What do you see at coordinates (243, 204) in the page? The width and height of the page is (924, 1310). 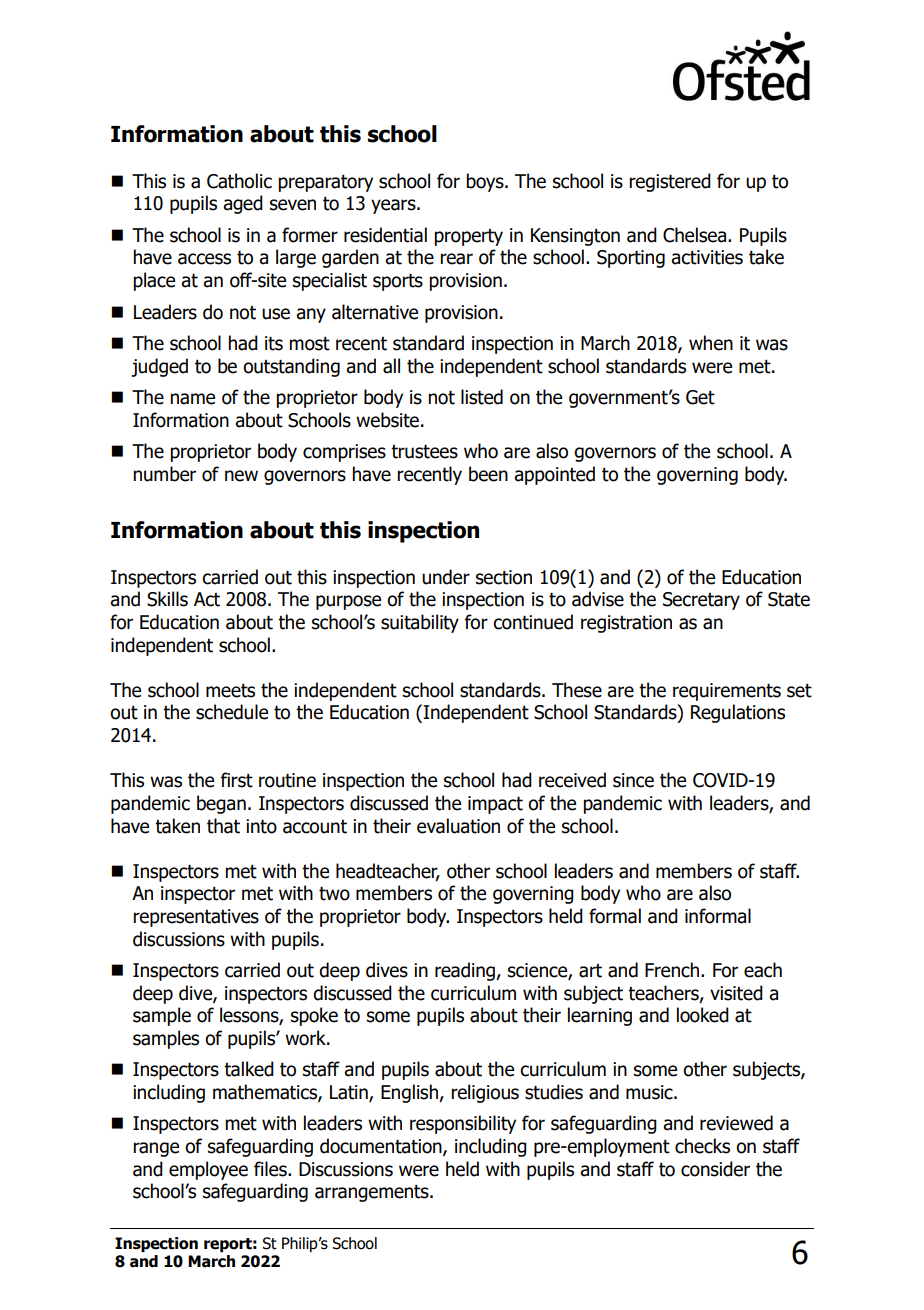 I see `aged` at bounding box center [243, 204].
